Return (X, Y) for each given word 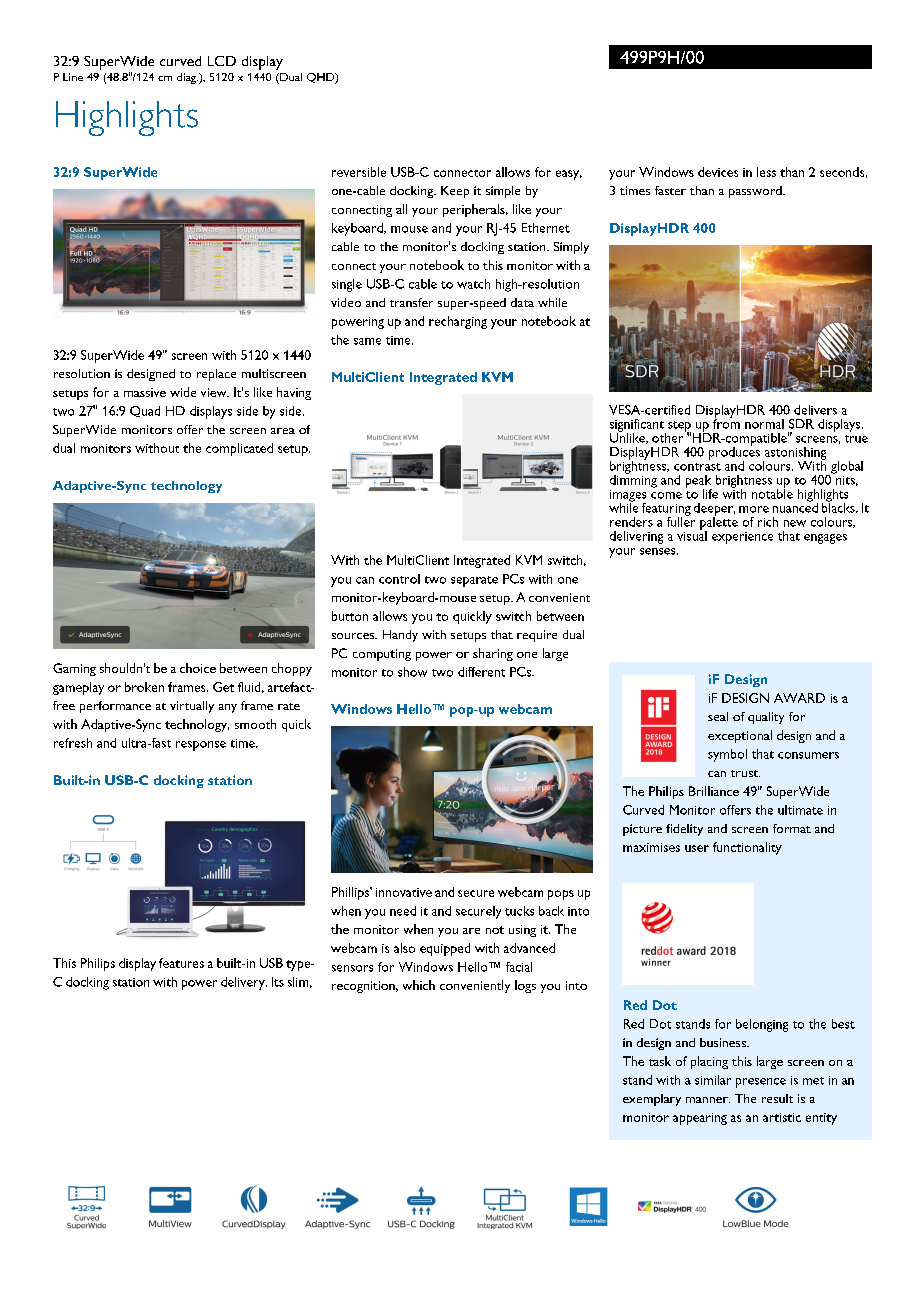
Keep (455, 192)
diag (187, 78)
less (766, 172)
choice (198, 668)
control (399, 579)
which (419, 985)
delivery (244, 983)
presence (761, 1083)
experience (742, 538)
